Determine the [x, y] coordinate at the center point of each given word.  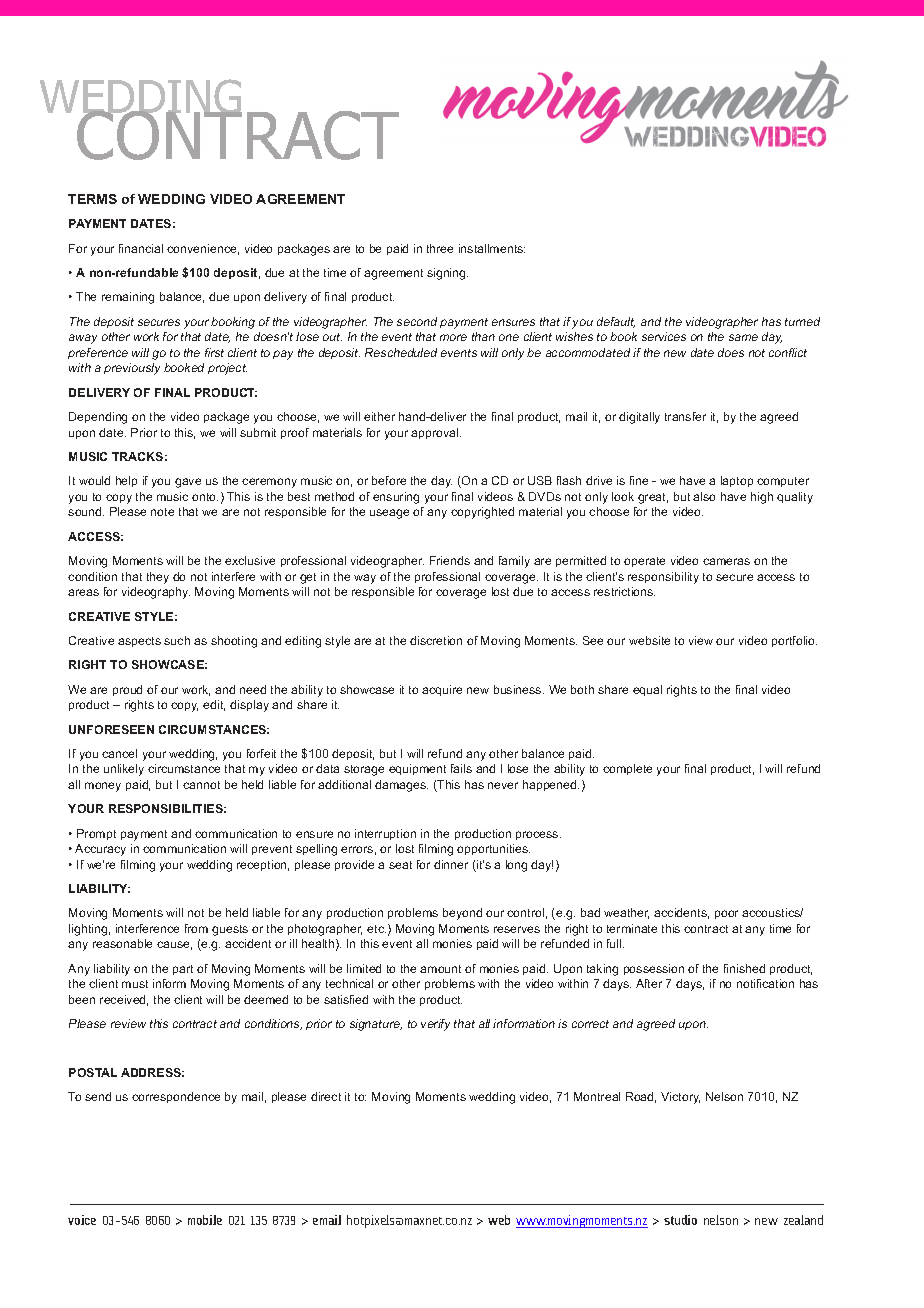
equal [647, 690]
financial [141, 248]
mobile [205, 1220]
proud [127, 690]
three [440, 248]
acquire [442, 690]
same [743, 337]
